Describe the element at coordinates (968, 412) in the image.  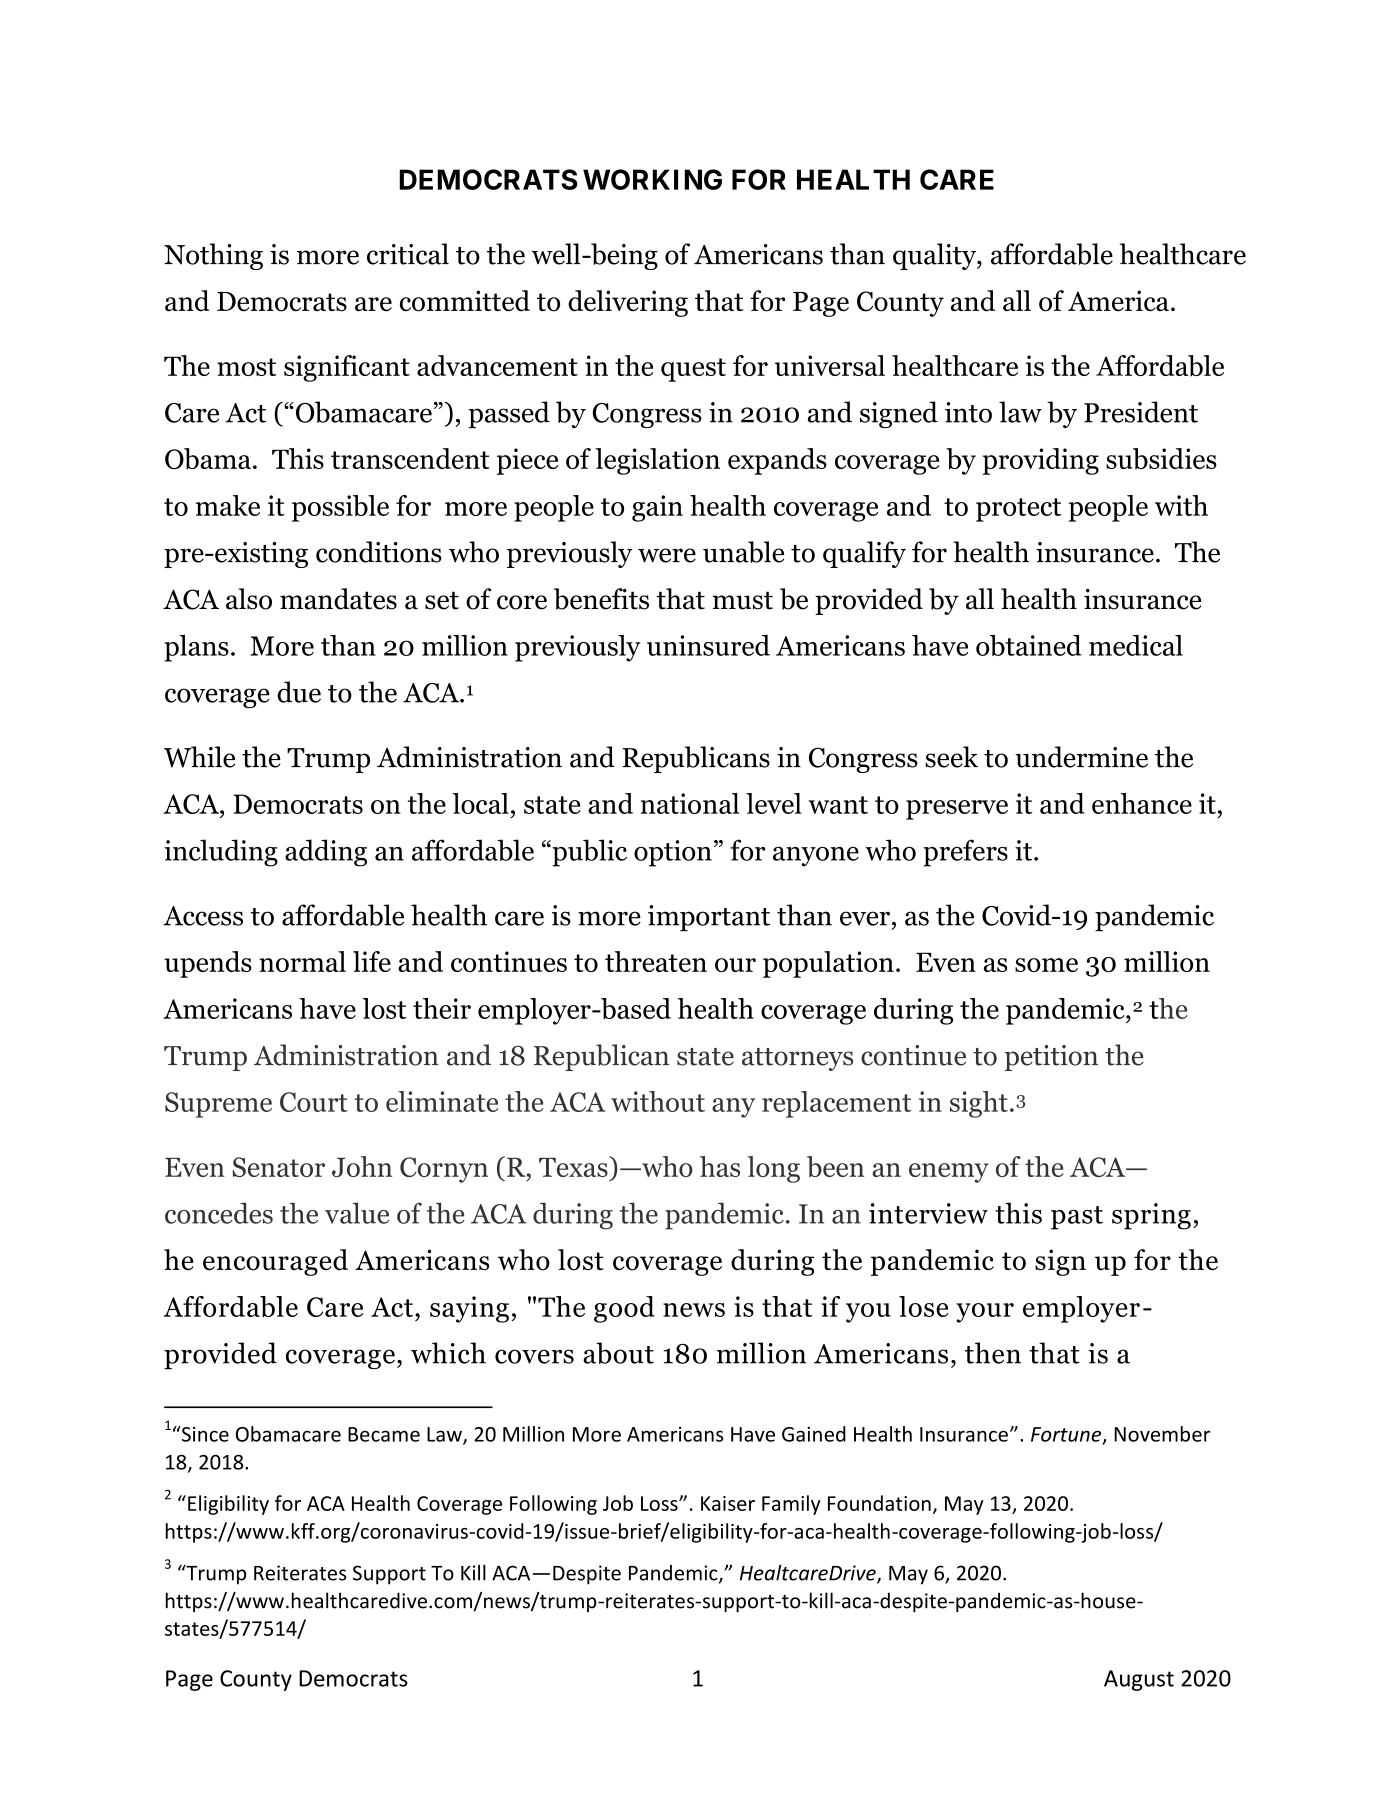
I see `into` at that location.
